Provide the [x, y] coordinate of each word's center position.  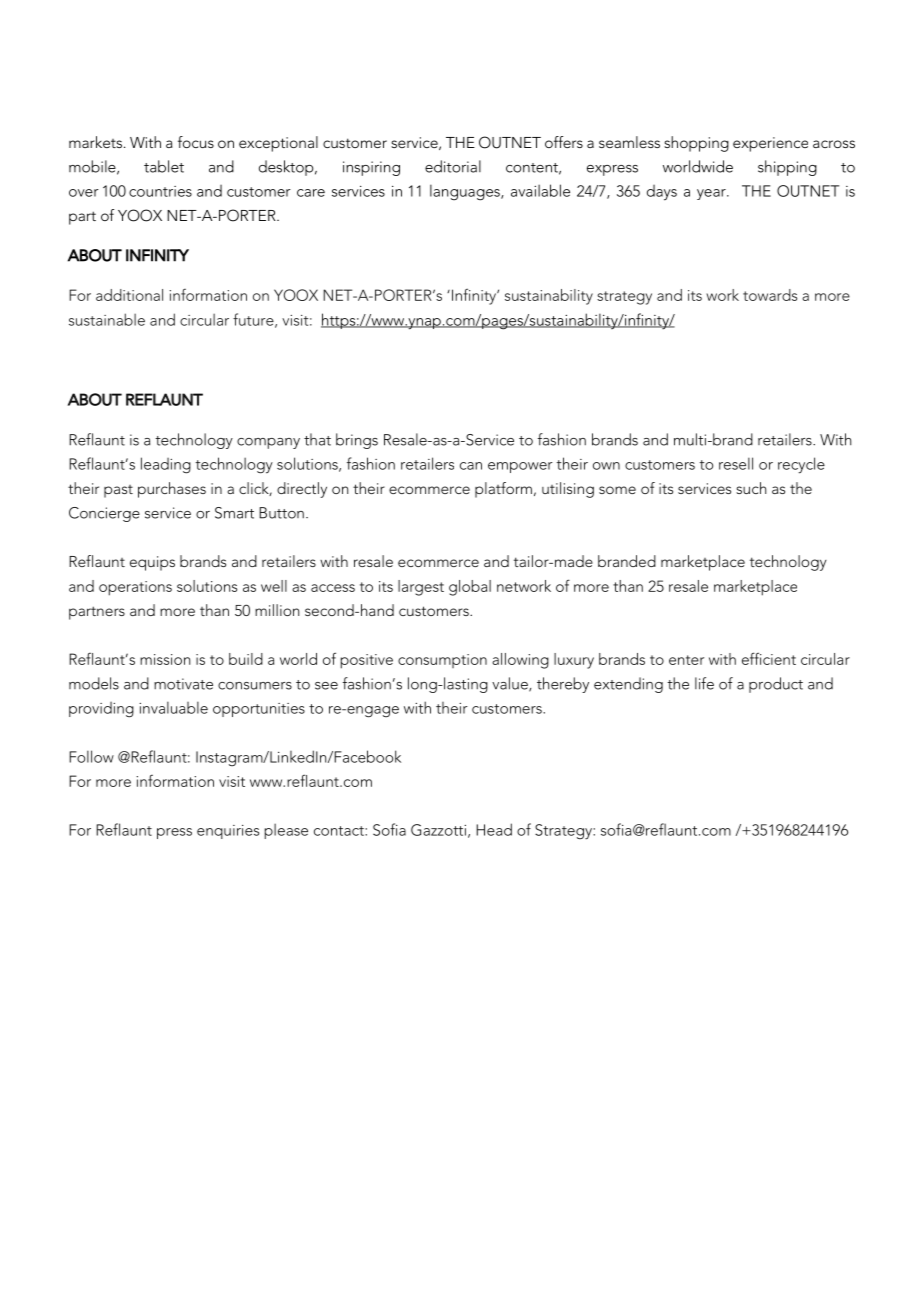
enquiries [228, 832]
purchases [172, 490]
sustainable [107, 319]
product [776, 685]
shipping [787, 168]
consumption [442, 661]
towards [770, 295]
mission [165, 659]
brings [357, 441]
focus [196, 142]
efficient [769, 658]
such [751, 488]
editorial [453, 166]
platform [503, 490]
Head [494, 829]
